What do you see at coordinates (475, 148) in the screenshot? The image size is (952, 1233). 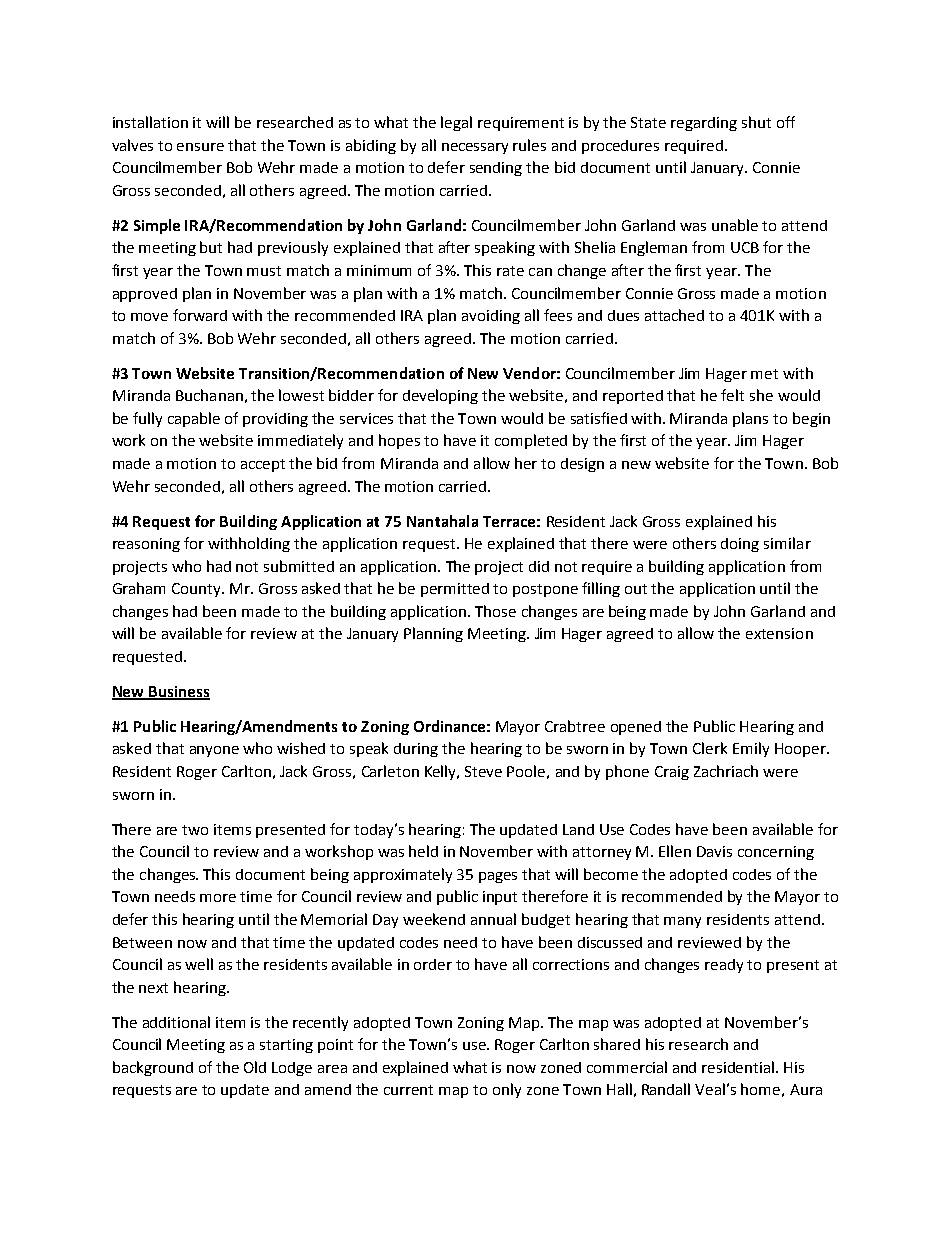 I see `necessary` at bounding box center [475, 148].
